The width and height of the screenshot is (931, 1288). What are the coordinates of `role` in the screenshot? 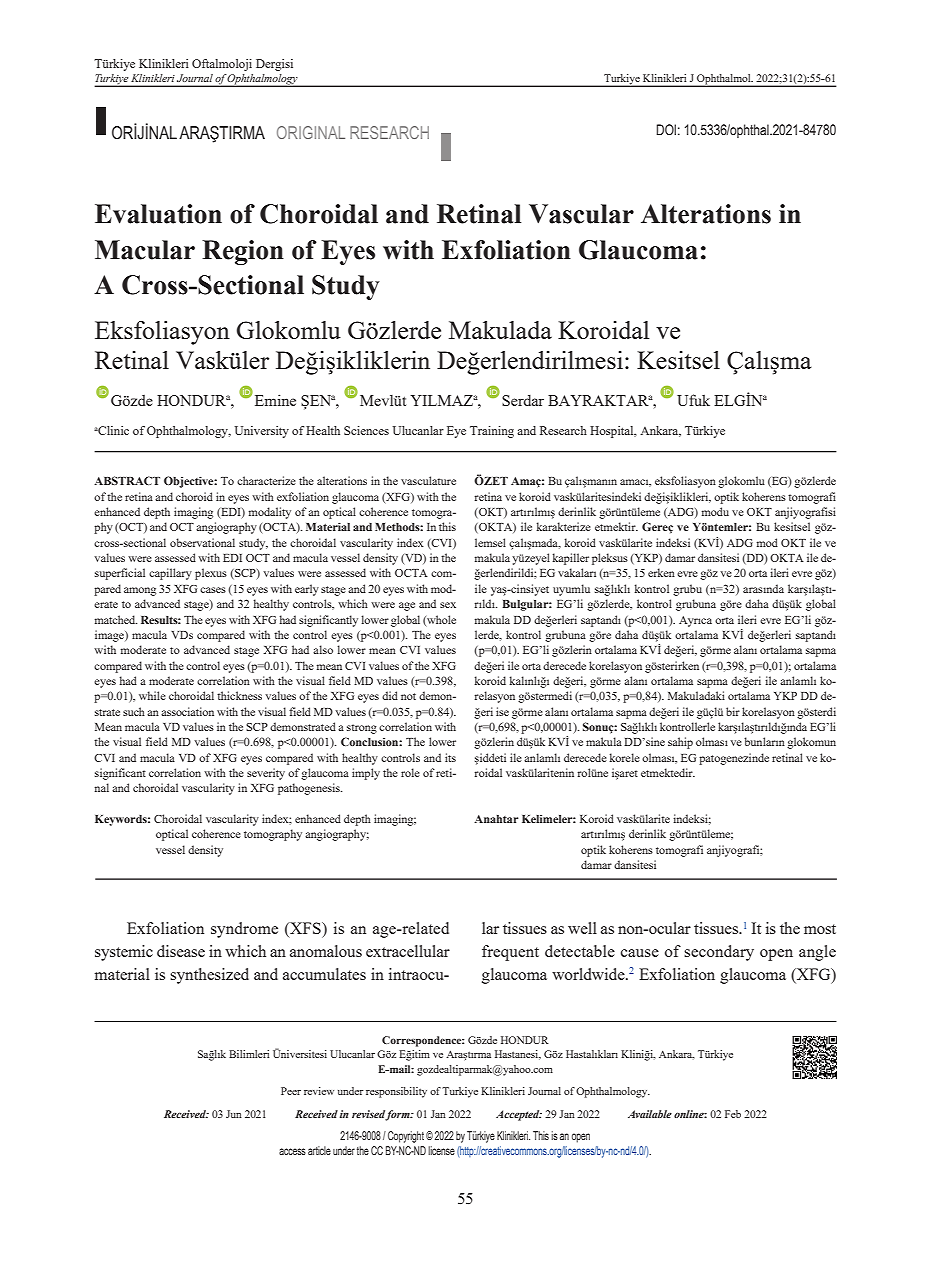 It's located at (410, 772).
